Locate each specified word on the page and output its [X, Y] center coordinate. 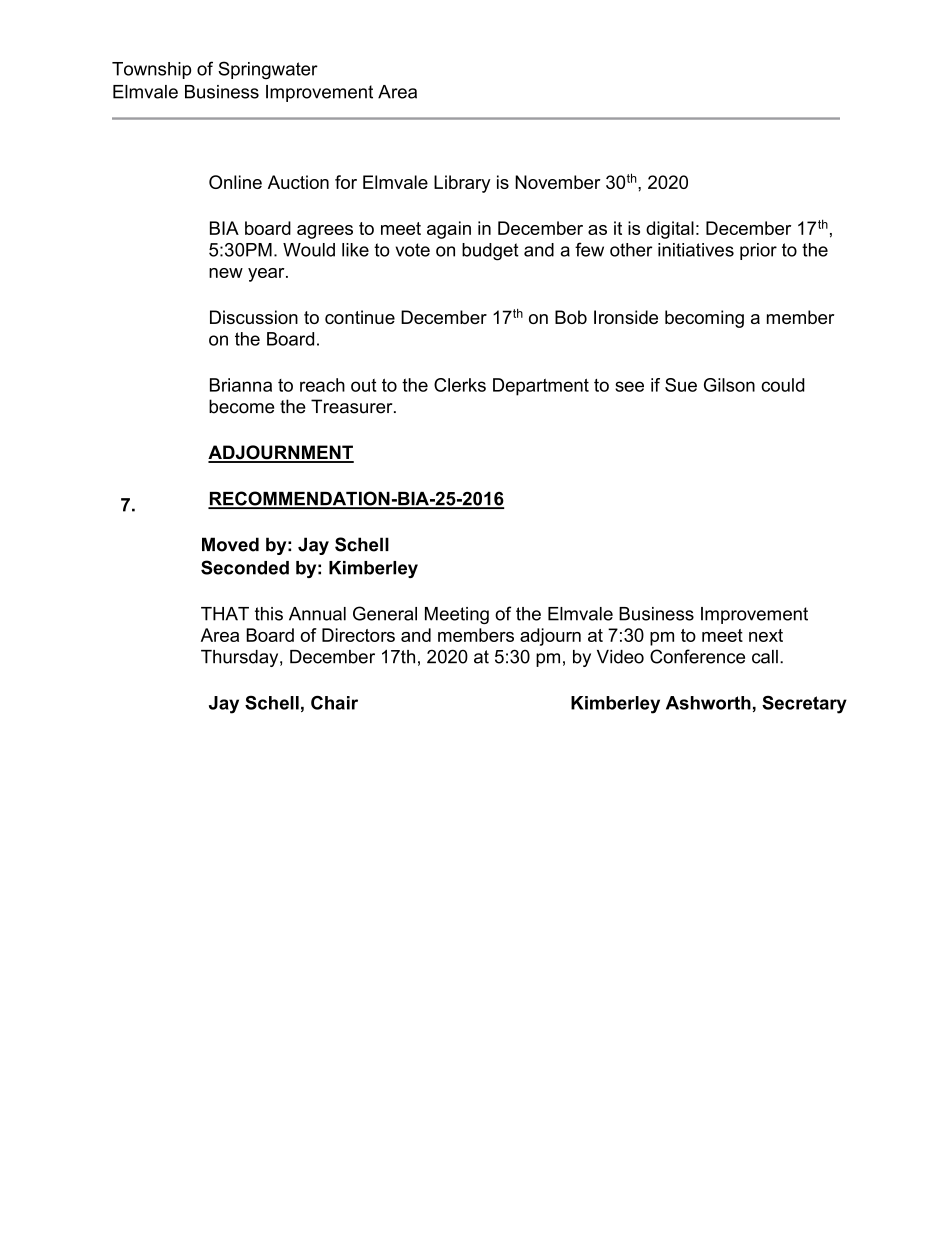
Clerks [460, 385]
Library [462, 184]
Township [151, 70]
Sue [681, 385]
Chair [334, 703]
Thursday [241, 658]
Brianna [241, 385]
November [558, 182]
